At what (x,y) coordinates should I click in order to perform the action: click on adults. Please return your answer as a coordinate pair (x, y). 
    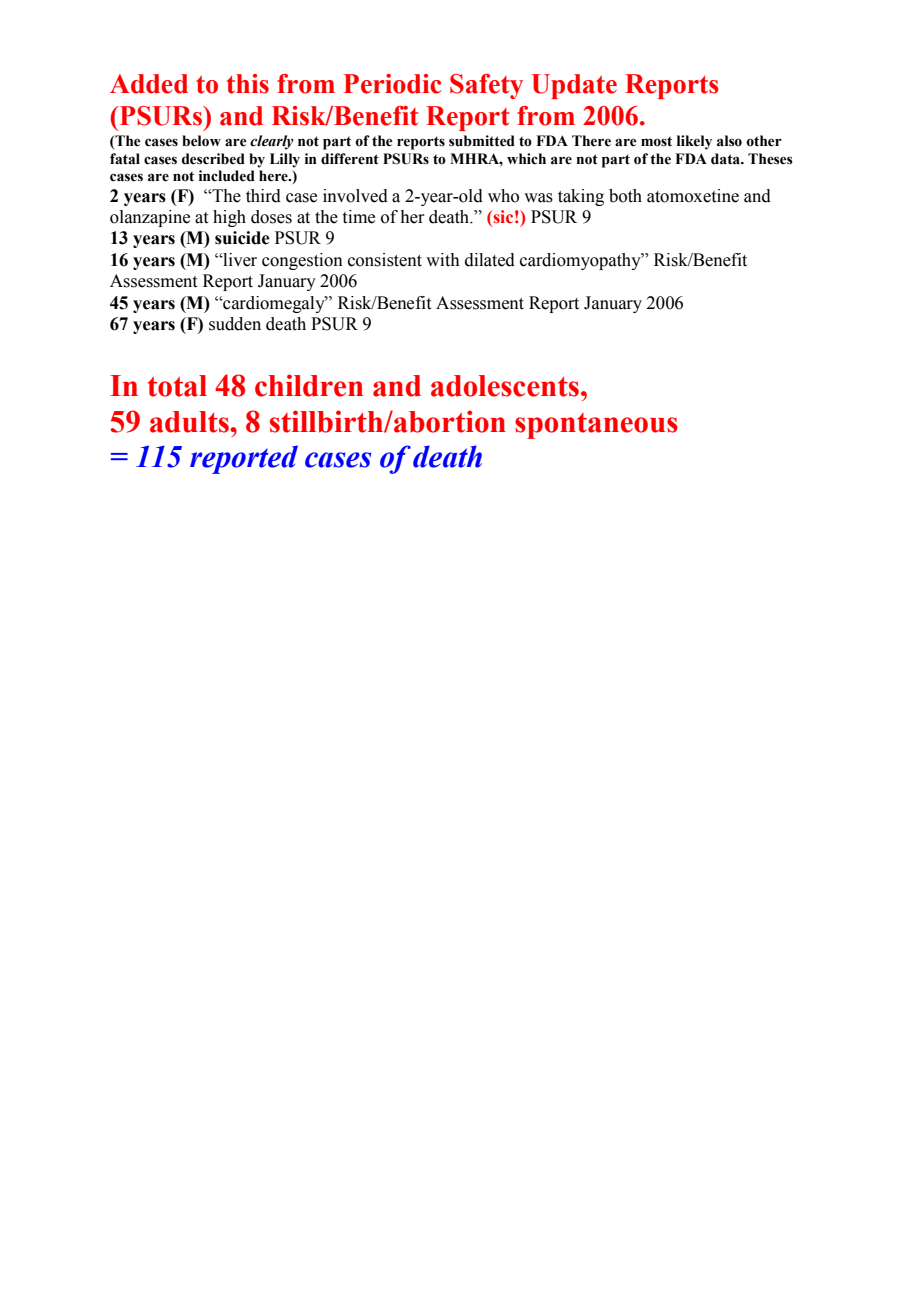
    Looking at the image, I should click on (190, 422).
